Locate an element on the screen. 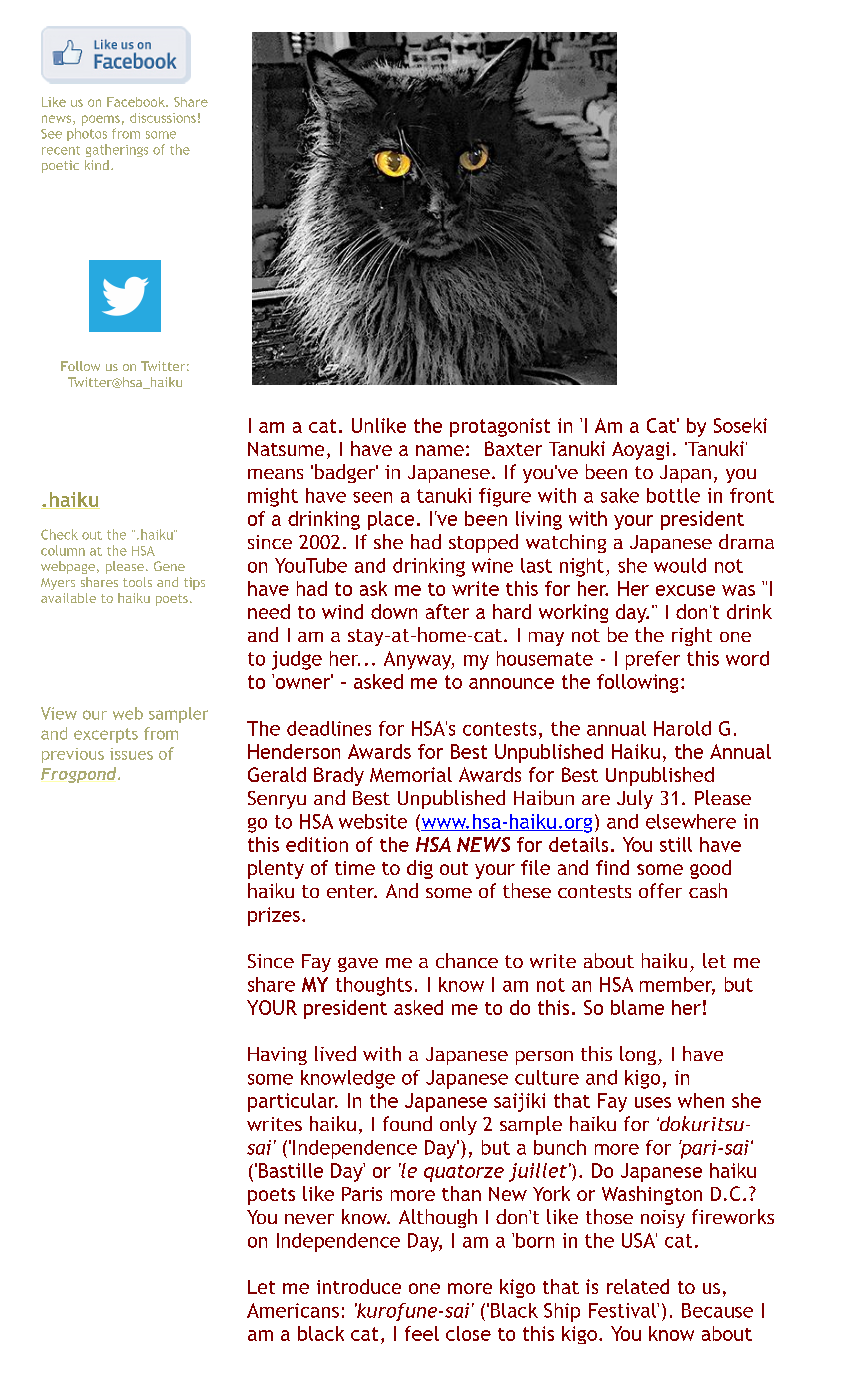  name is located at coordinates (440, 450).
